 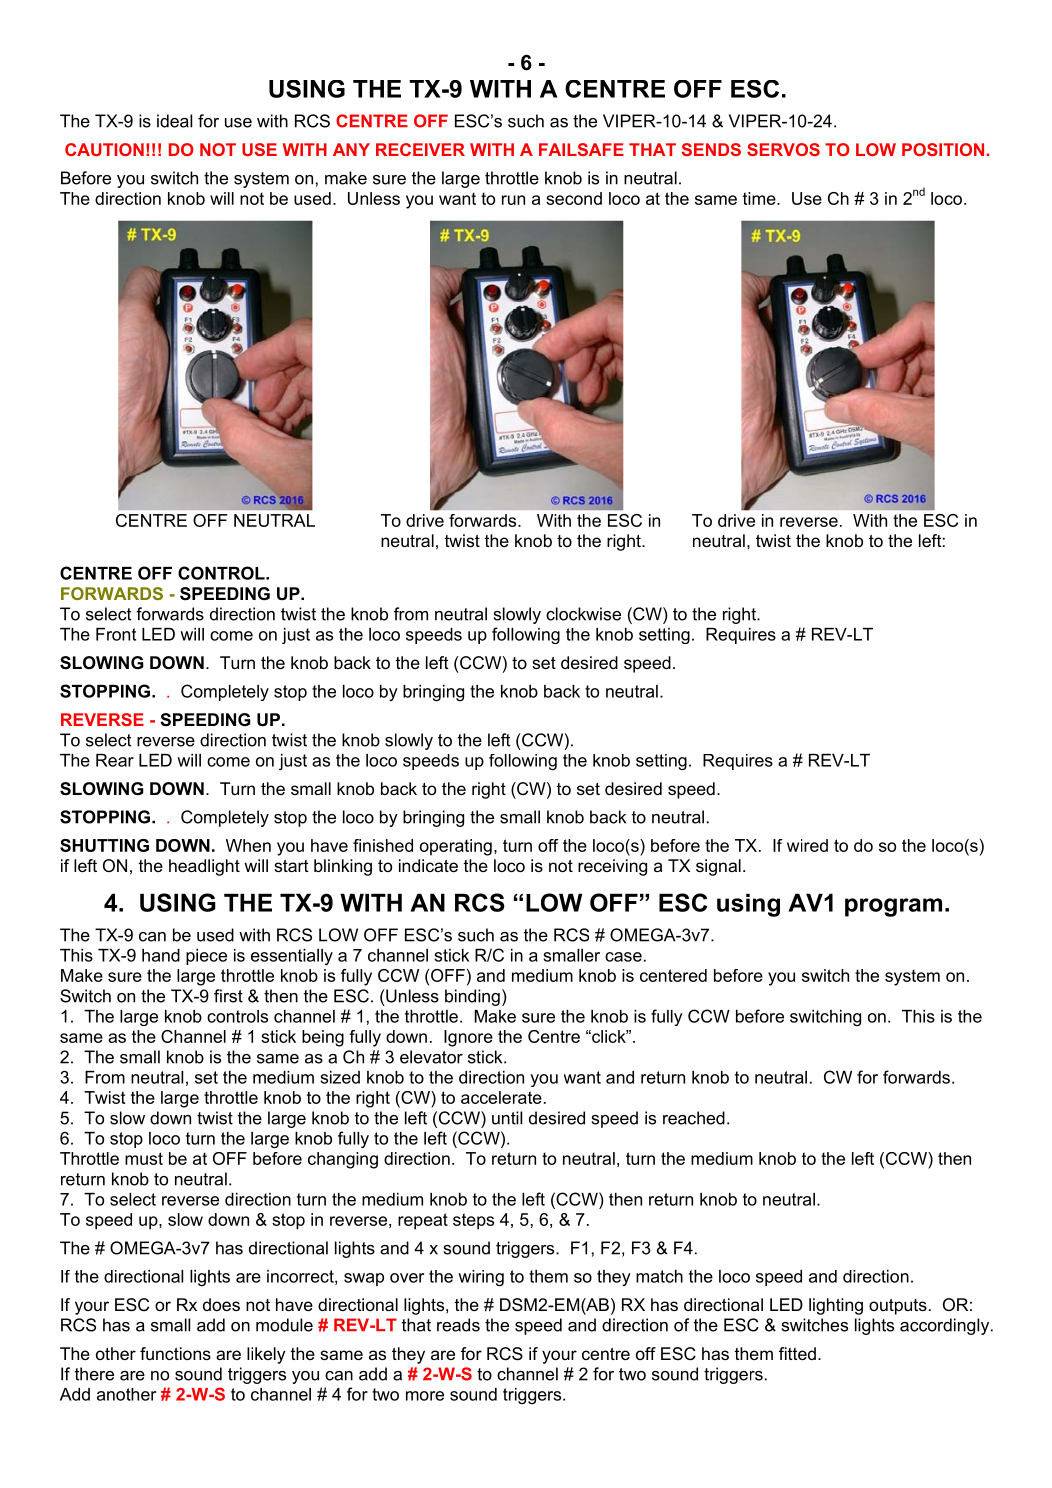 I want to click on functions, so click(x=175, y=1353).
